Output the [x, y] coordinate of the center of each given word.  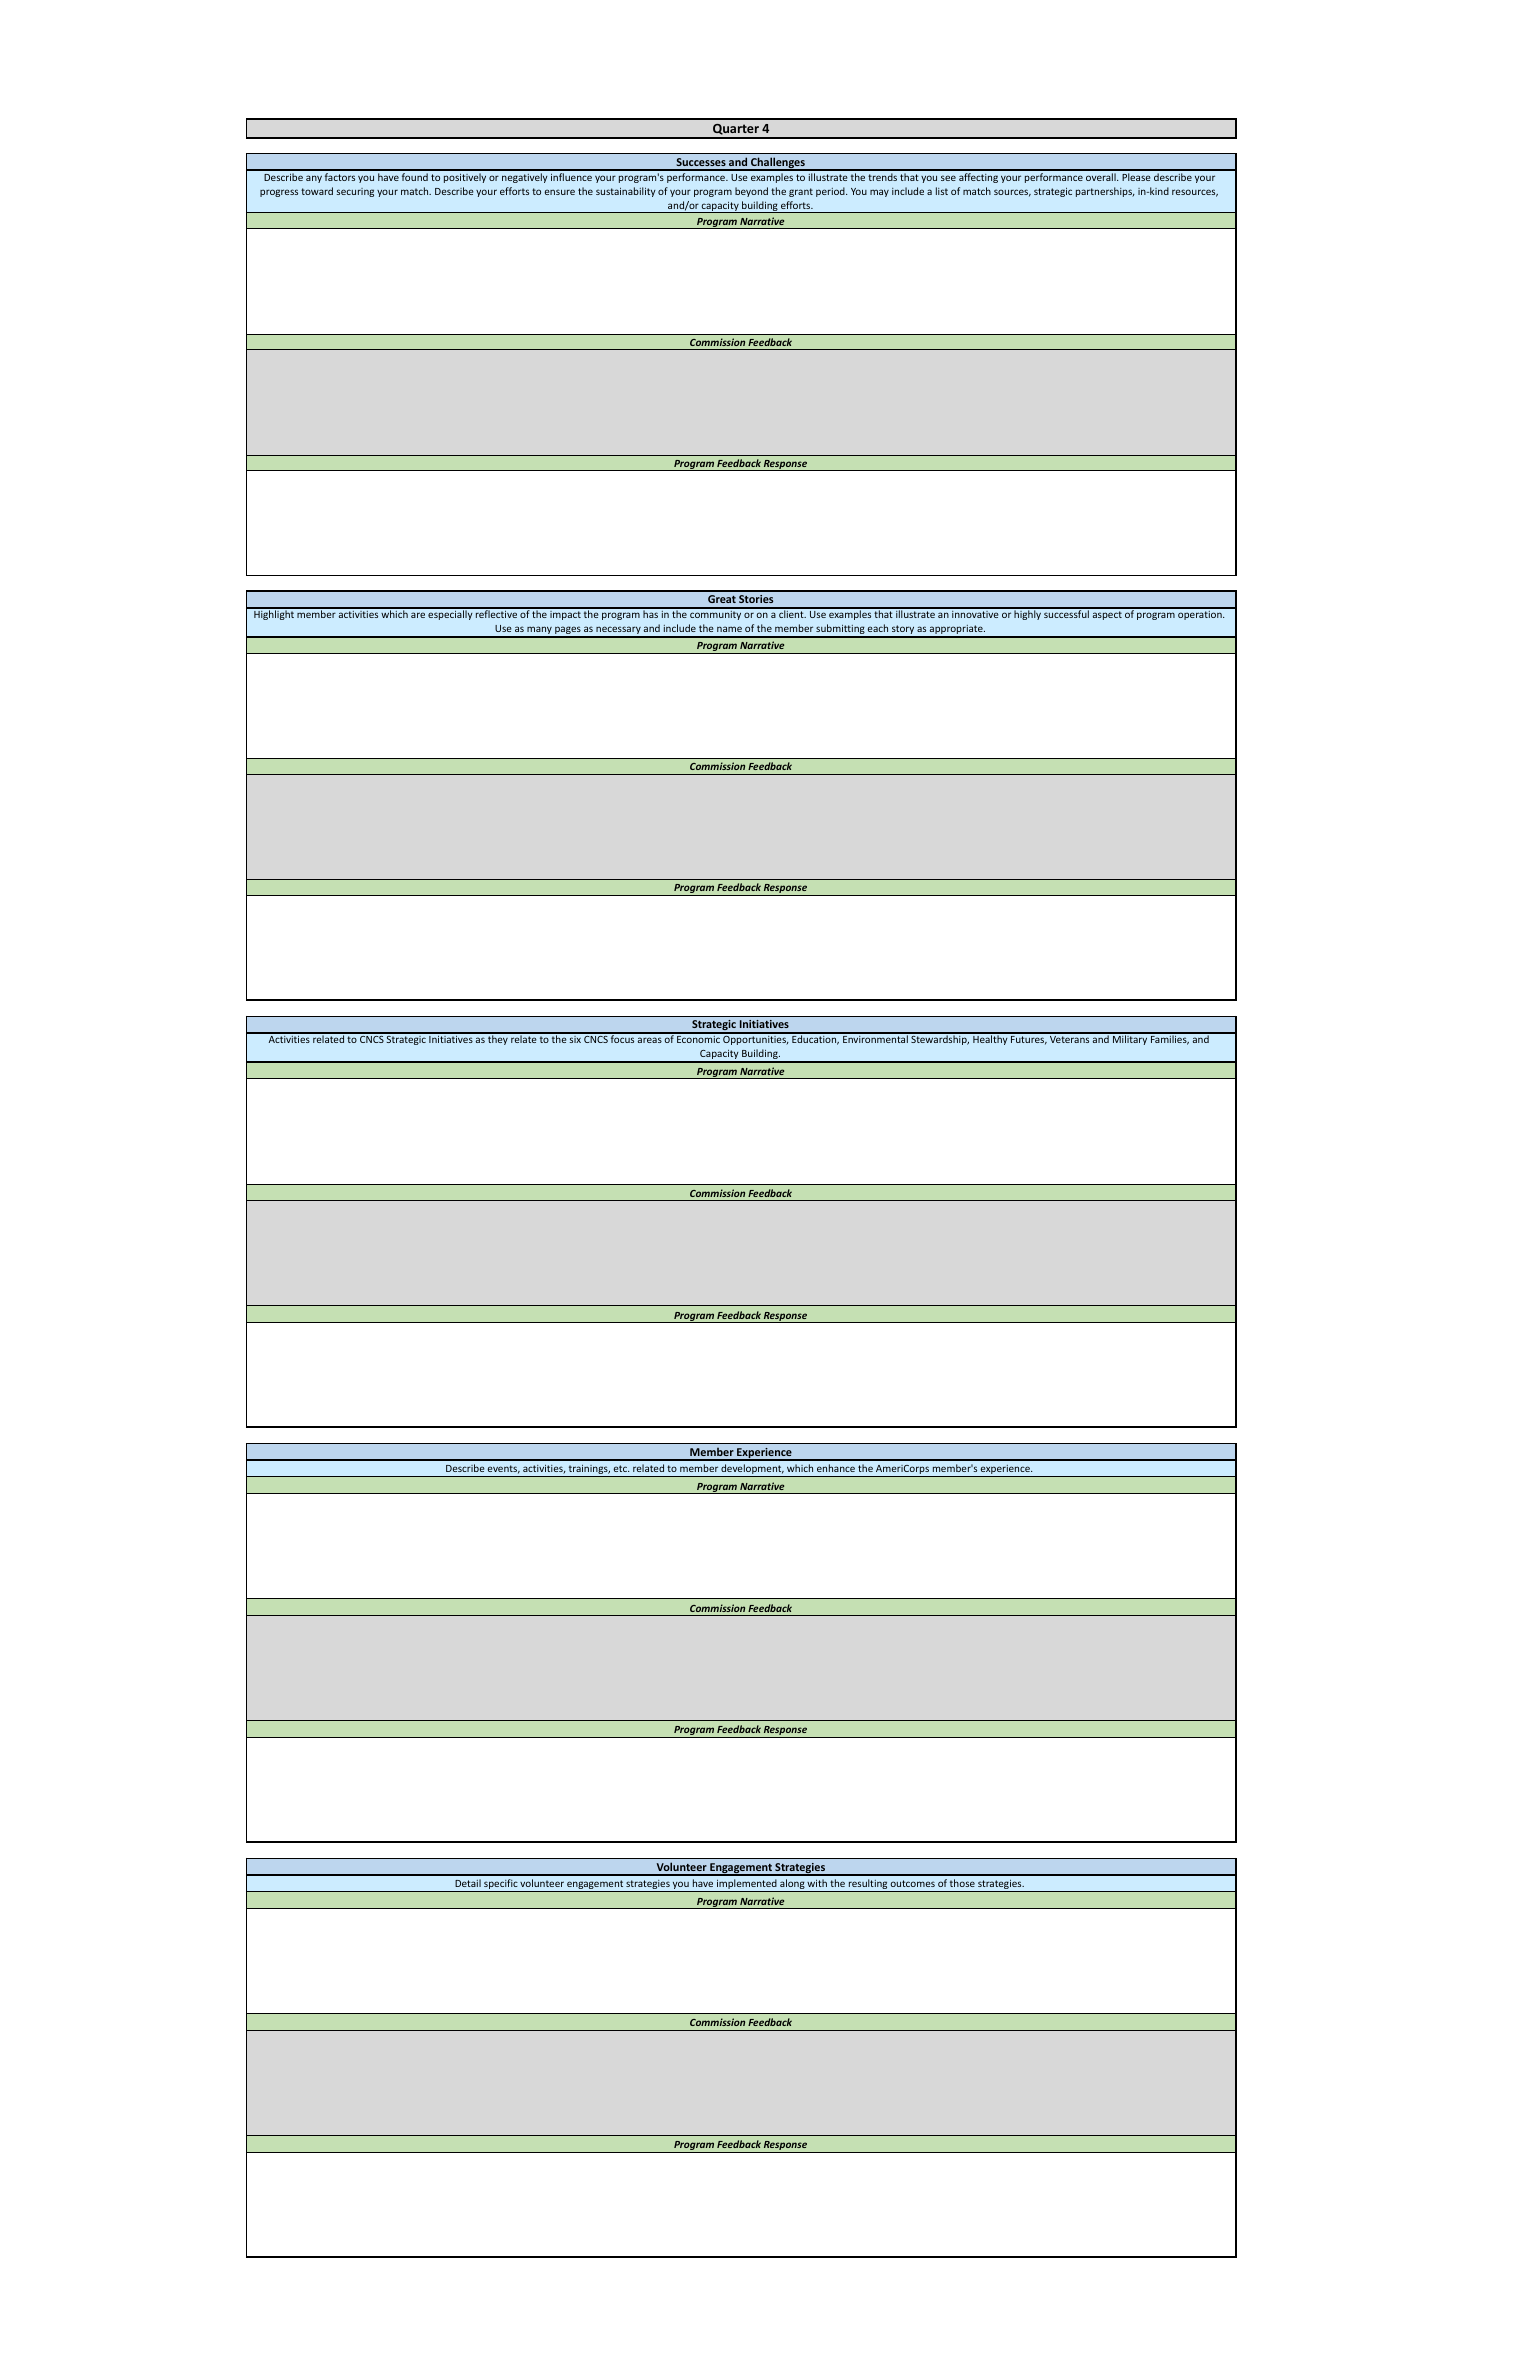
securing [355, 192]
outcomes [912, 1883]
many [539, 632]
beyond [751, 192]
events [504, 1469]
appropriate [956, 631]
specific [501, 1885]
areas [650, 1040]
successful [1066, 613]
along [792, 1885]
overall [1102, 177]
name [729, 629]
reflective [496, 613]
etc [621, 1468]
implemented [747, 1885]
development [752, 1470]
